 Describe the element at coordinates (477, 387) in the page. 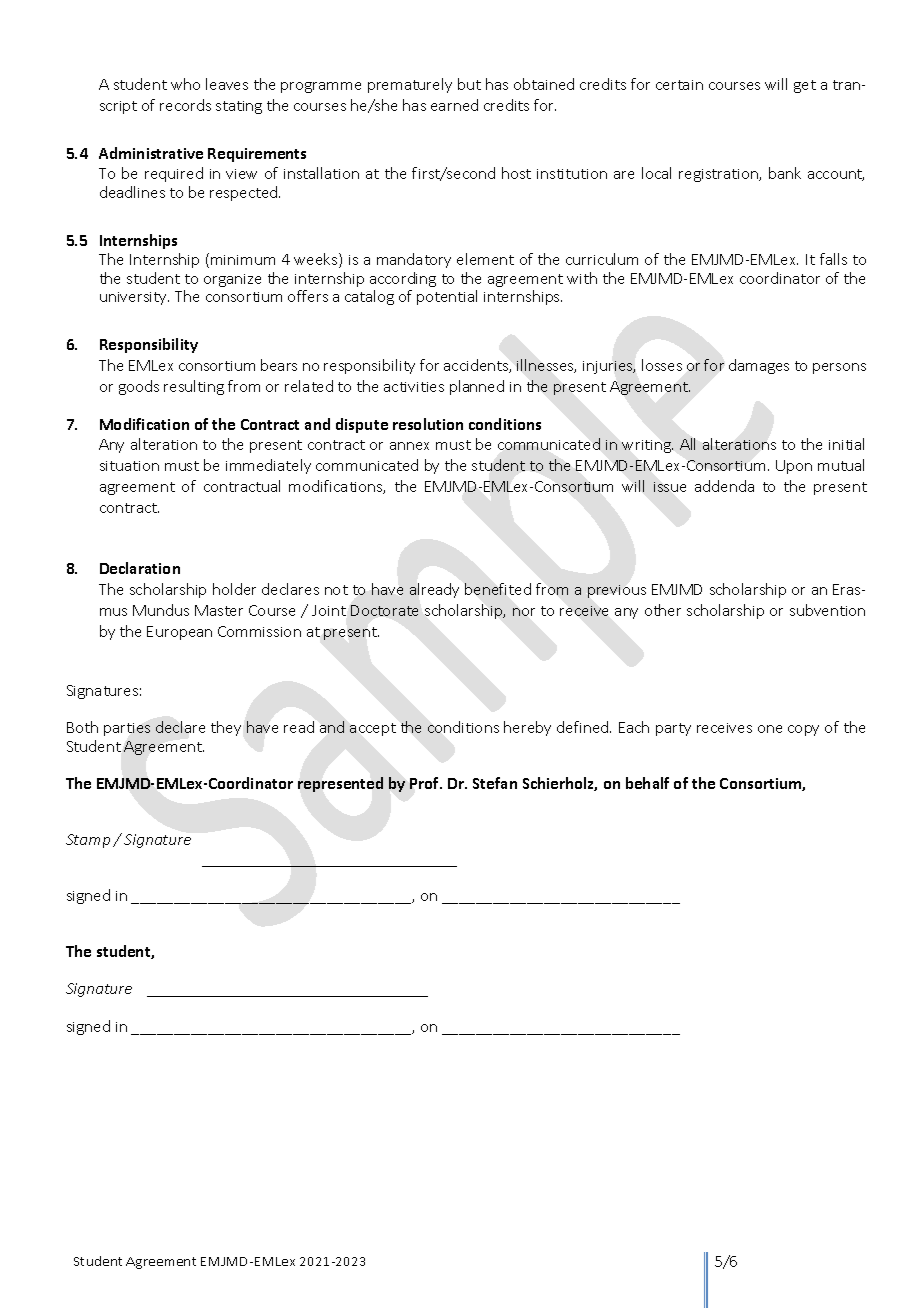

I see `planned` at that location.
